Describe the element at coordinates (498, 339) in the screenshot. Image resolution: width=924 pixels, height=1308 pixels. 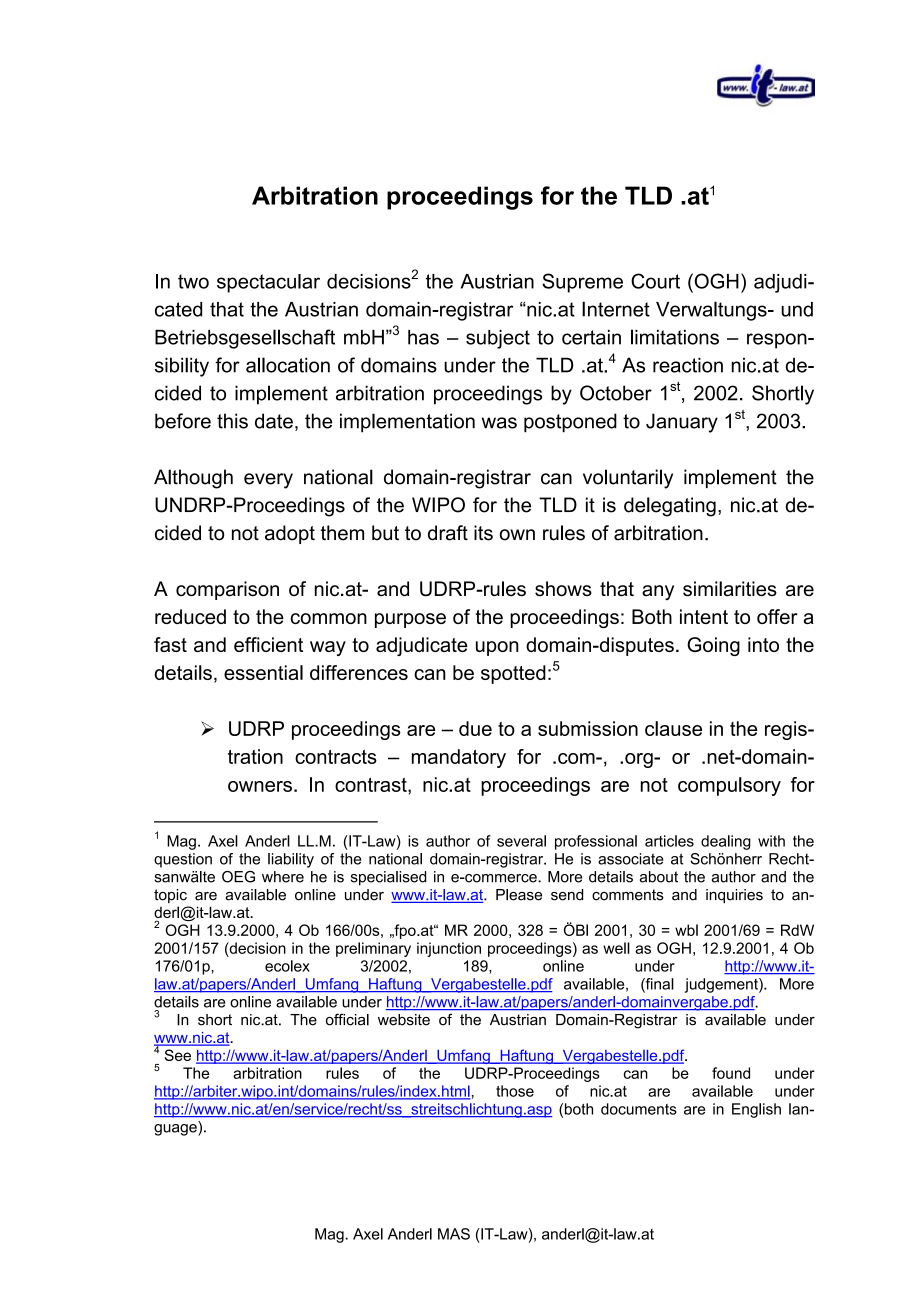
I see `subject` at that location.
